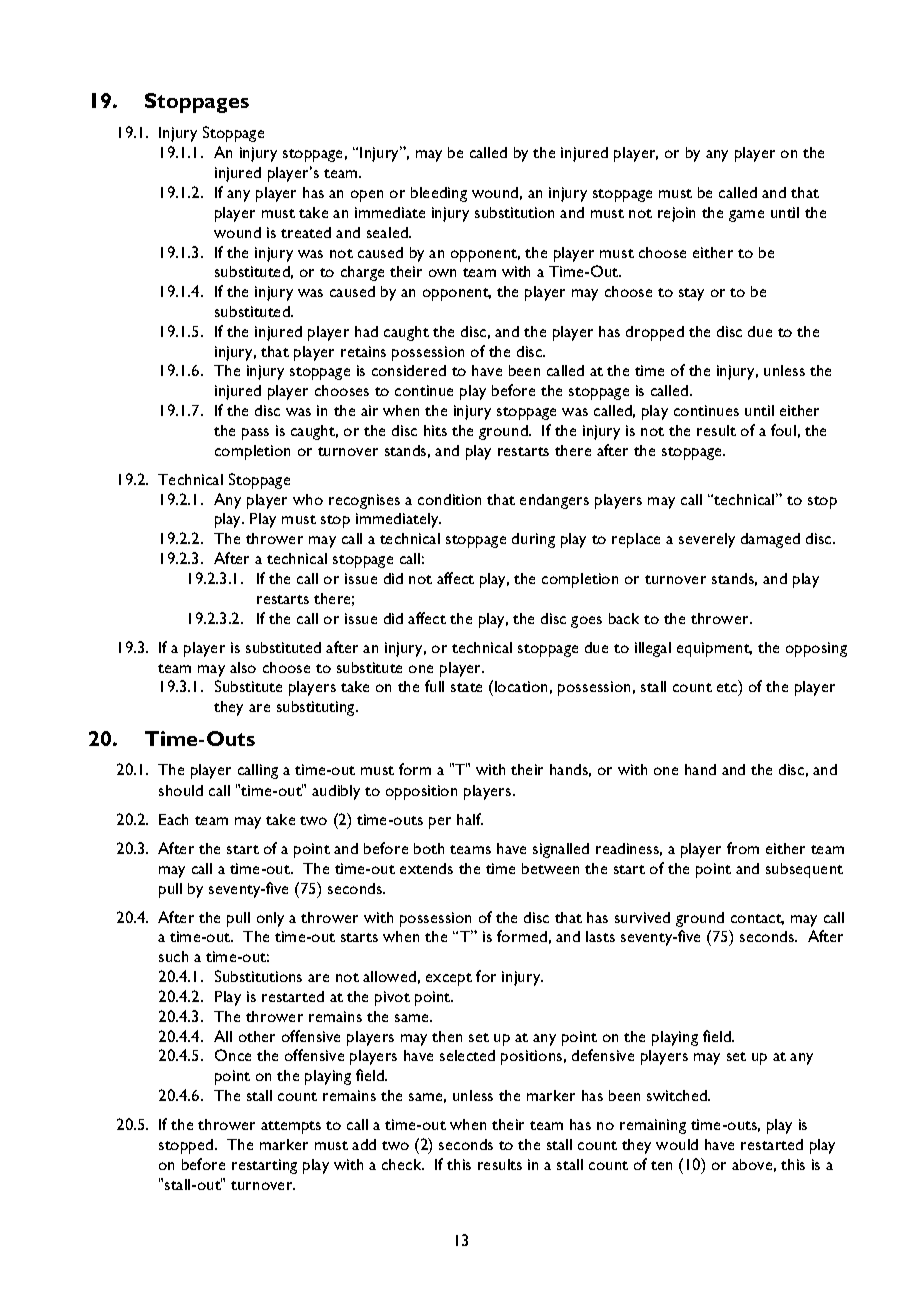 This screenshot has height=1308, width=924. I want to click on check, so click(403, 1164).
